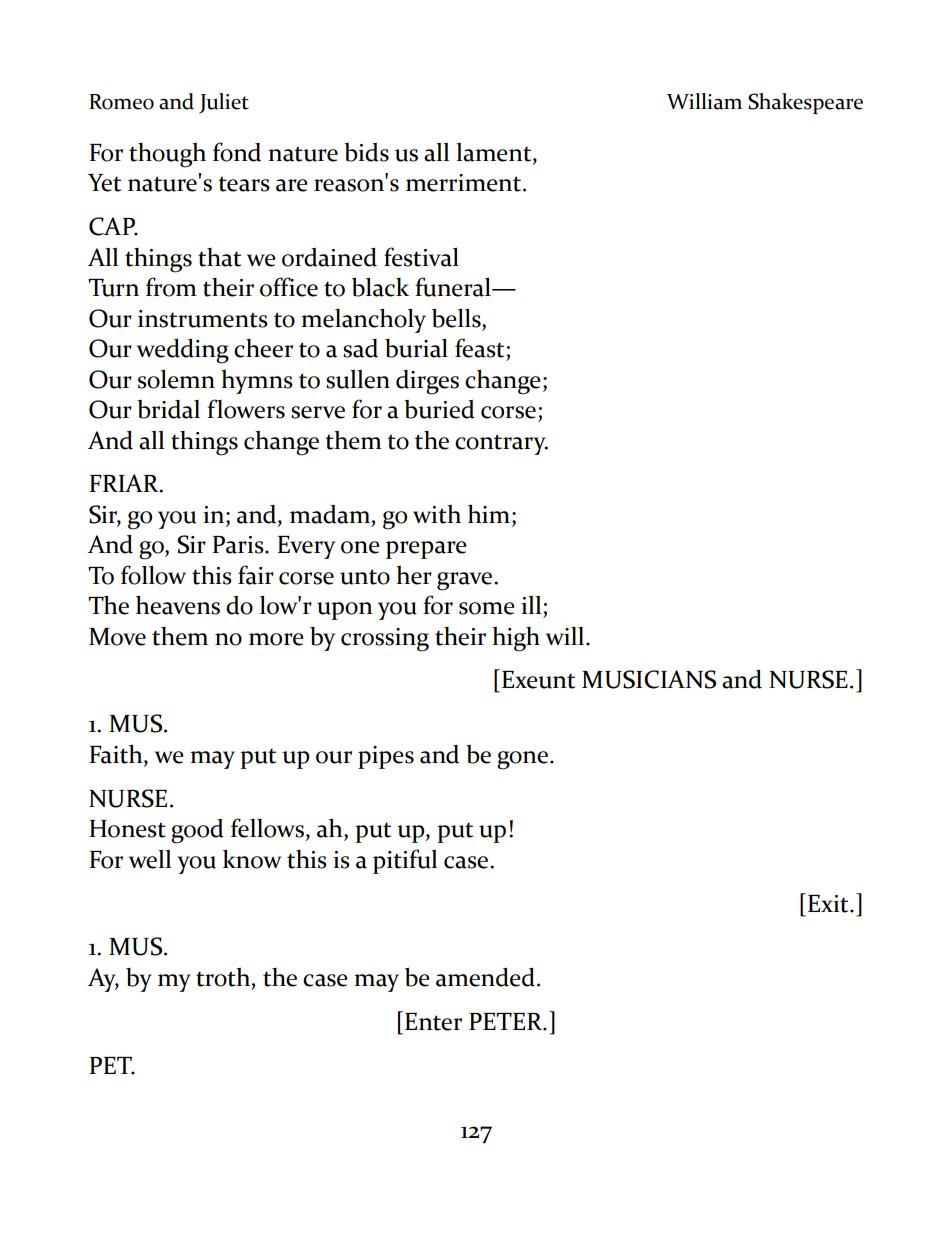 This page has height=1233, width=952. I want to click on Exit, so click(829, 904).
